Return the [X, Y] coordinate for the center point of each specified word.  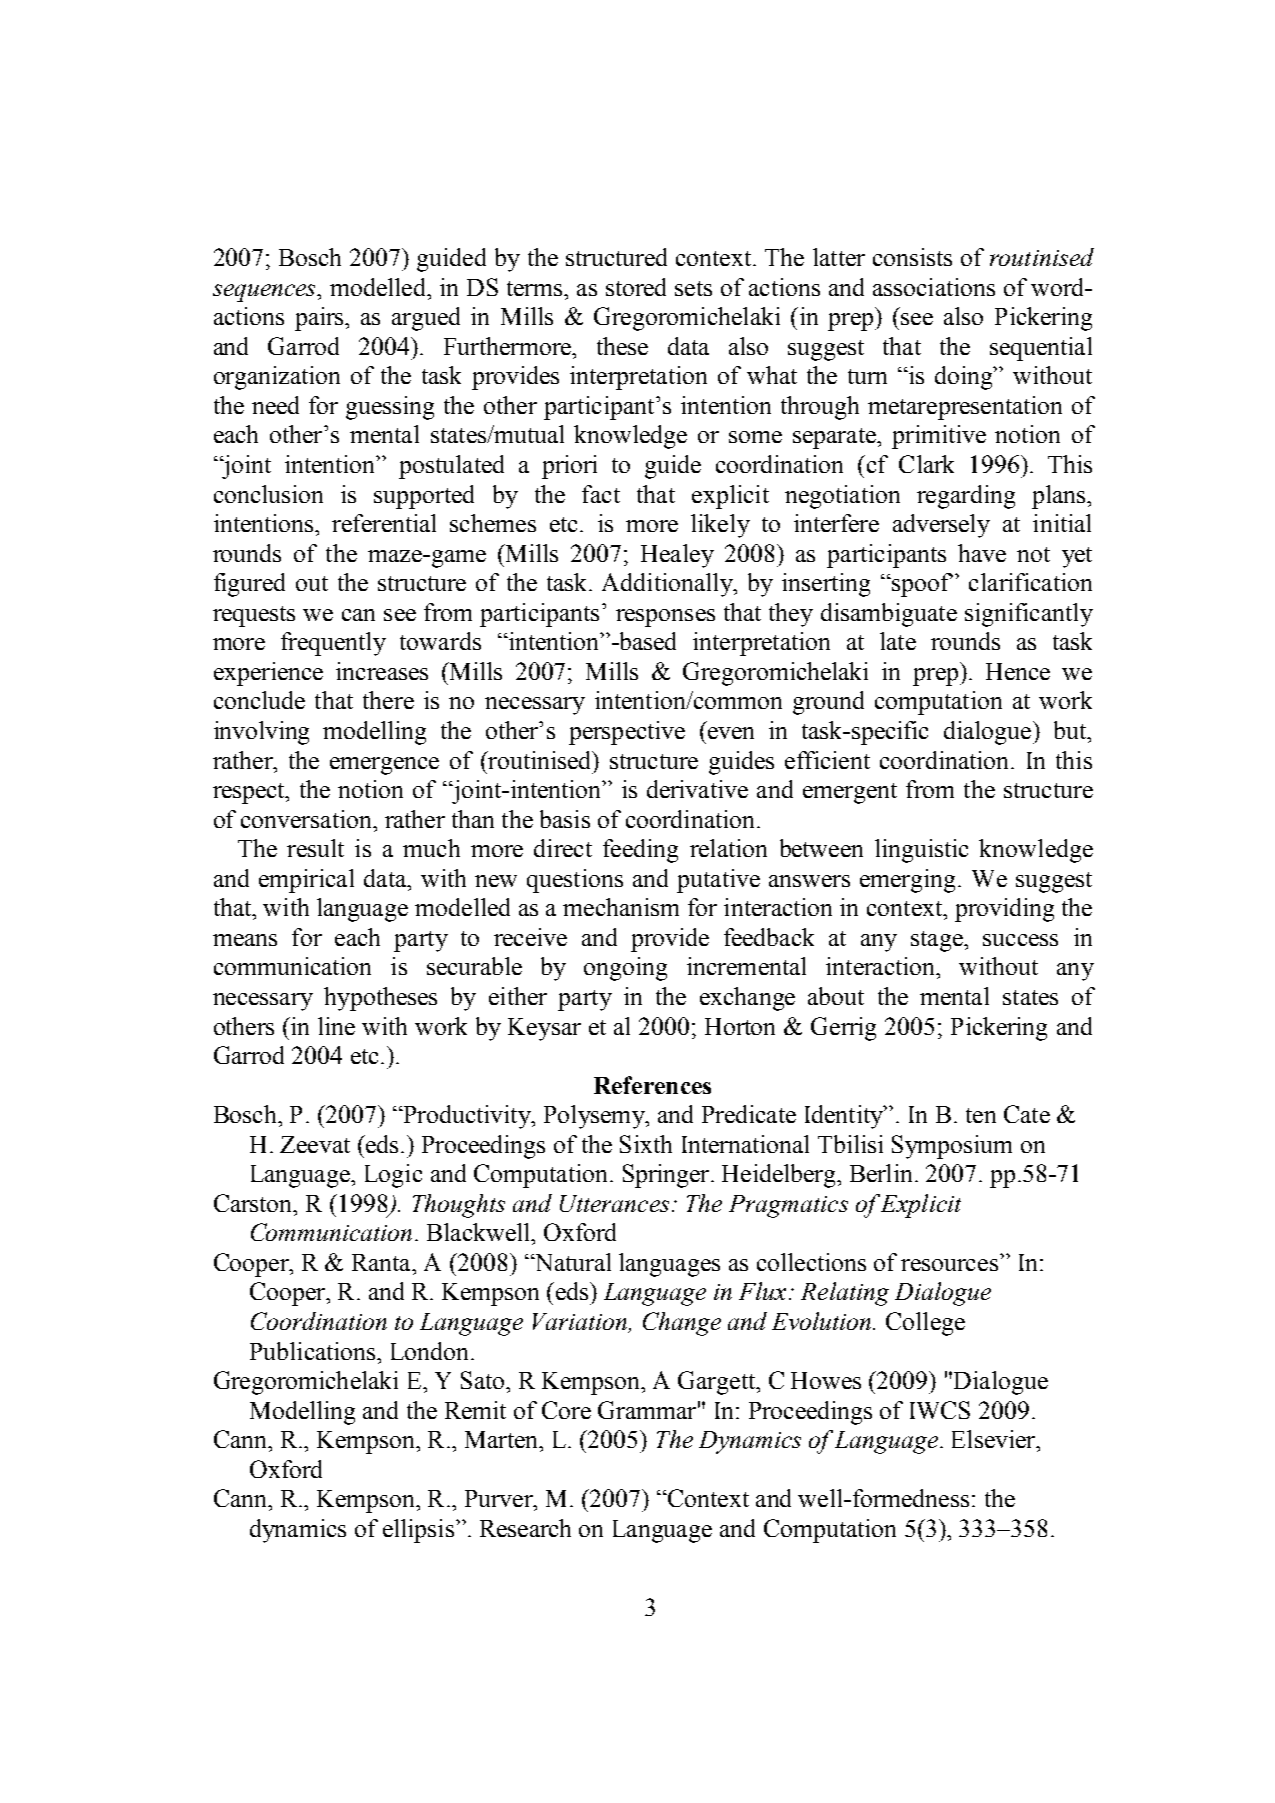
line [336, 1026]
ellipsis [418, 1531]
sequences [265, 293]
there [388, 700]
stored [636, 287]
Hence [1018, 671]
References [652, 1085]
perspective [627, 733]
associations [934, 287]
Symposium [952, 1147]
